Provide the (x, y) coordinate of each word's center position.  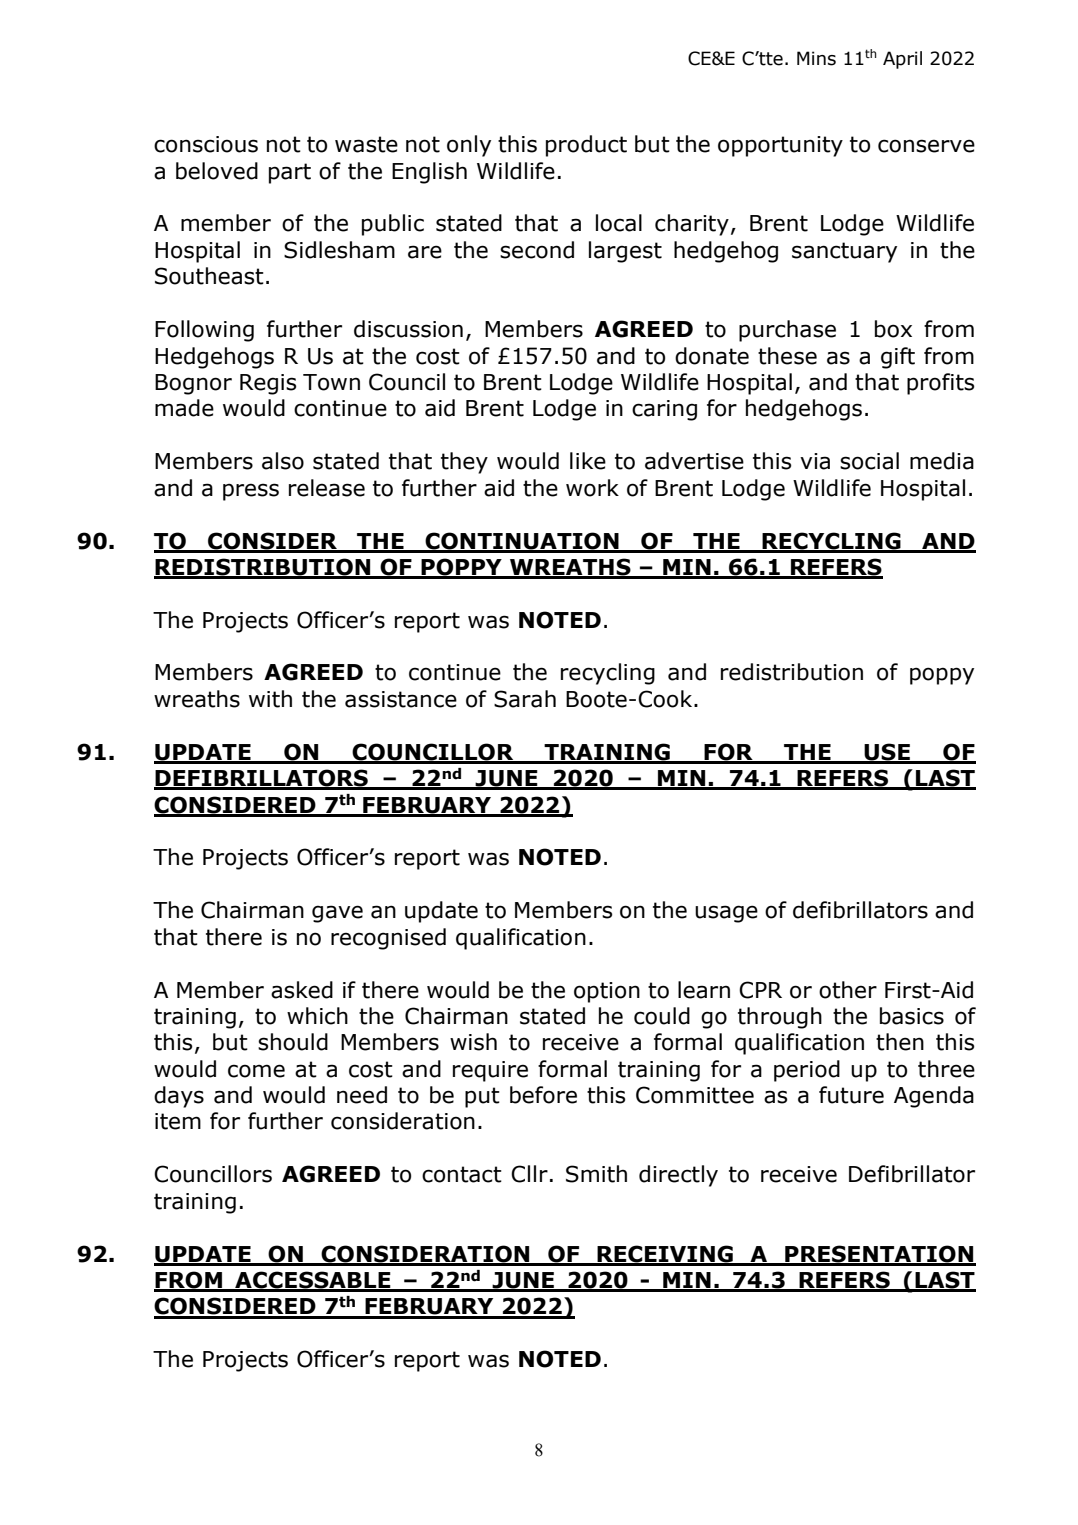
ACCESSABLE (313, 1281)
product (586, 146)
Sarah (525, 699)
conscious (206, 144)
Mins (816, 58)
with (270, 699)
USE (887, 753)
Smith (596, 1174)
